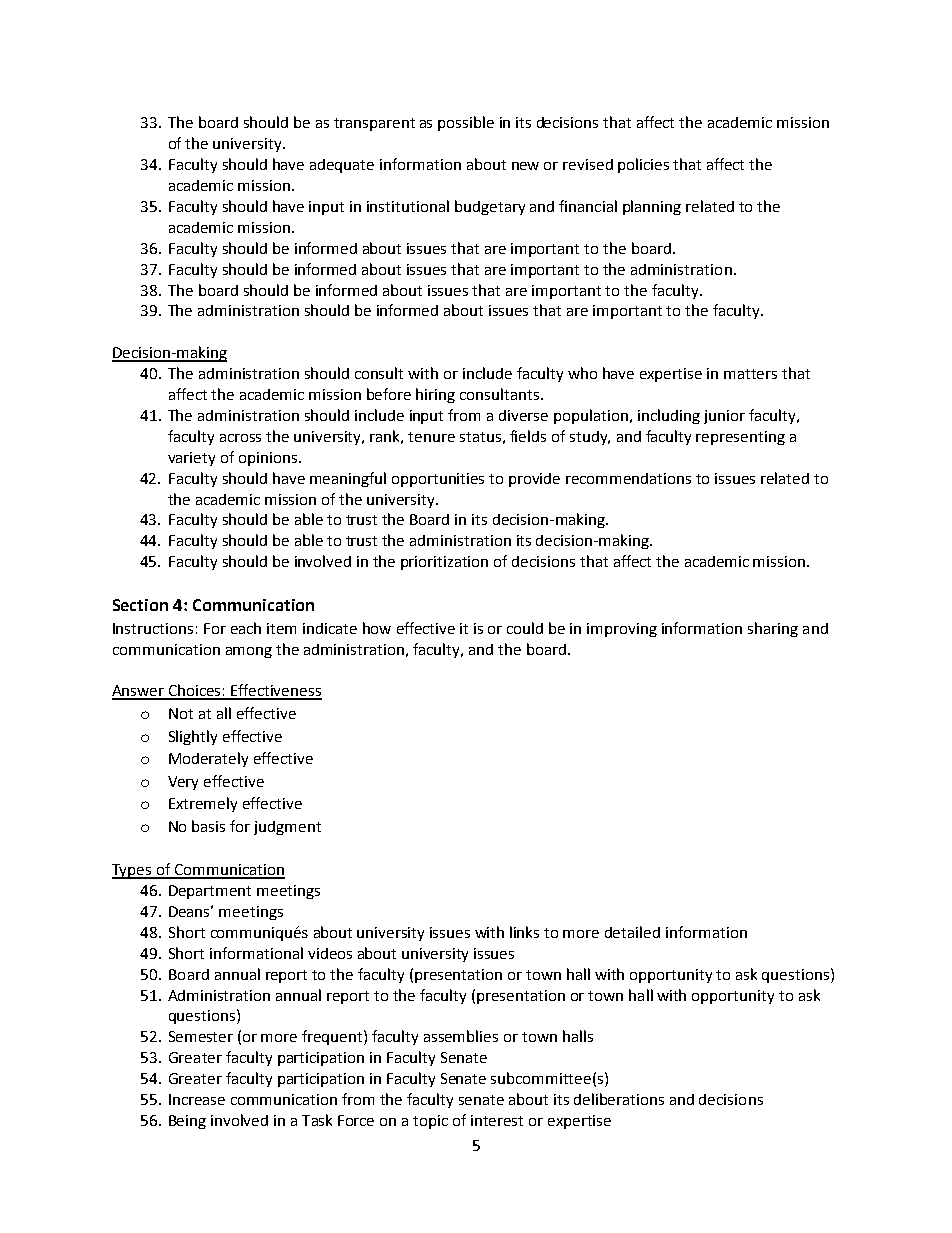 Image resolution: width=952 pixels, height=1233 pixels. Describe the element at coordinates (622, 630) in the image. I see `improving` at that location.
